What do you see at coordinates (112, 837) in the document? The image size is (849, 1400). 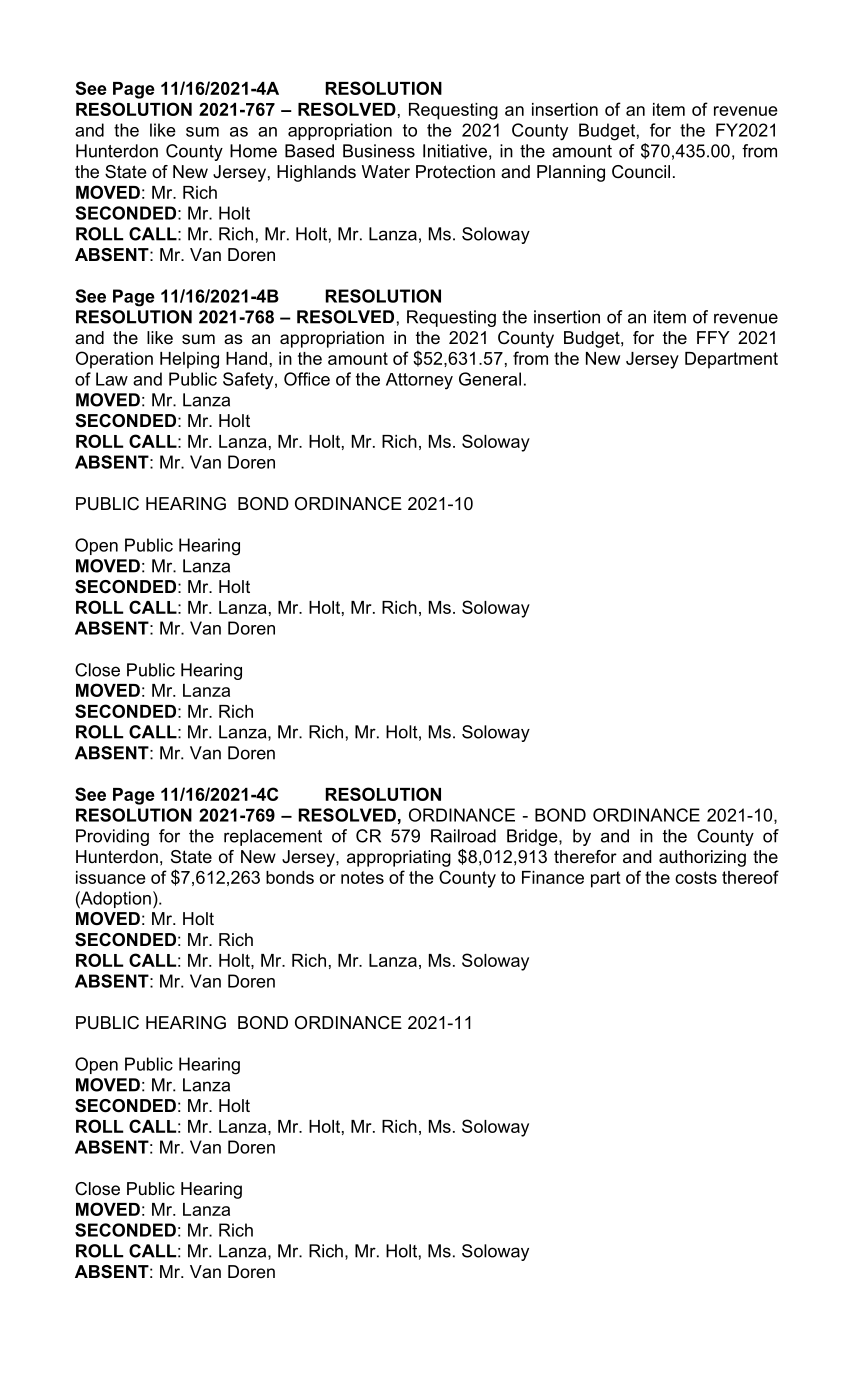 I see `Providing` at bounding box center [112, 837].
